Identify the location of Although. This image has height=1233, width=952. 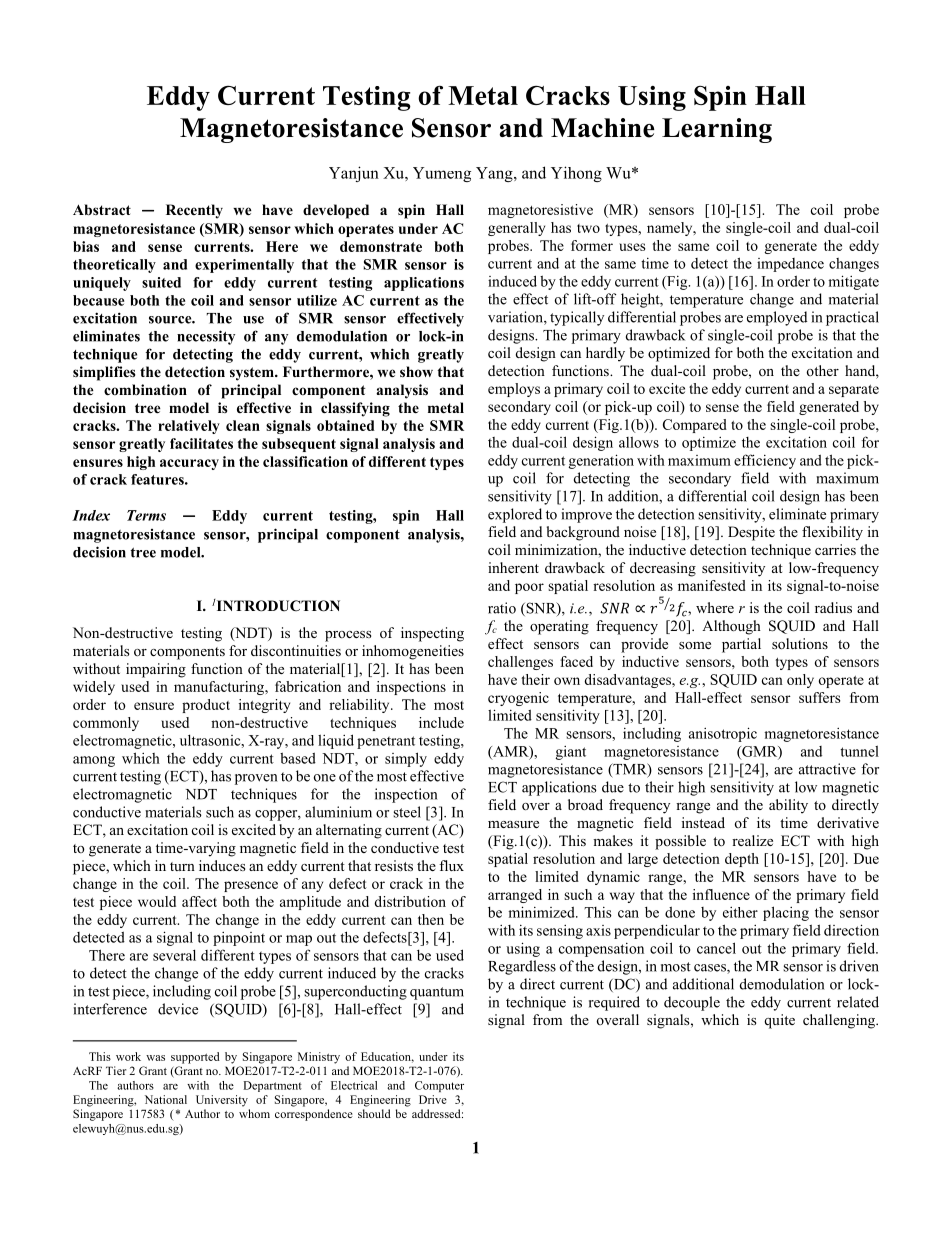
(731, 627).
